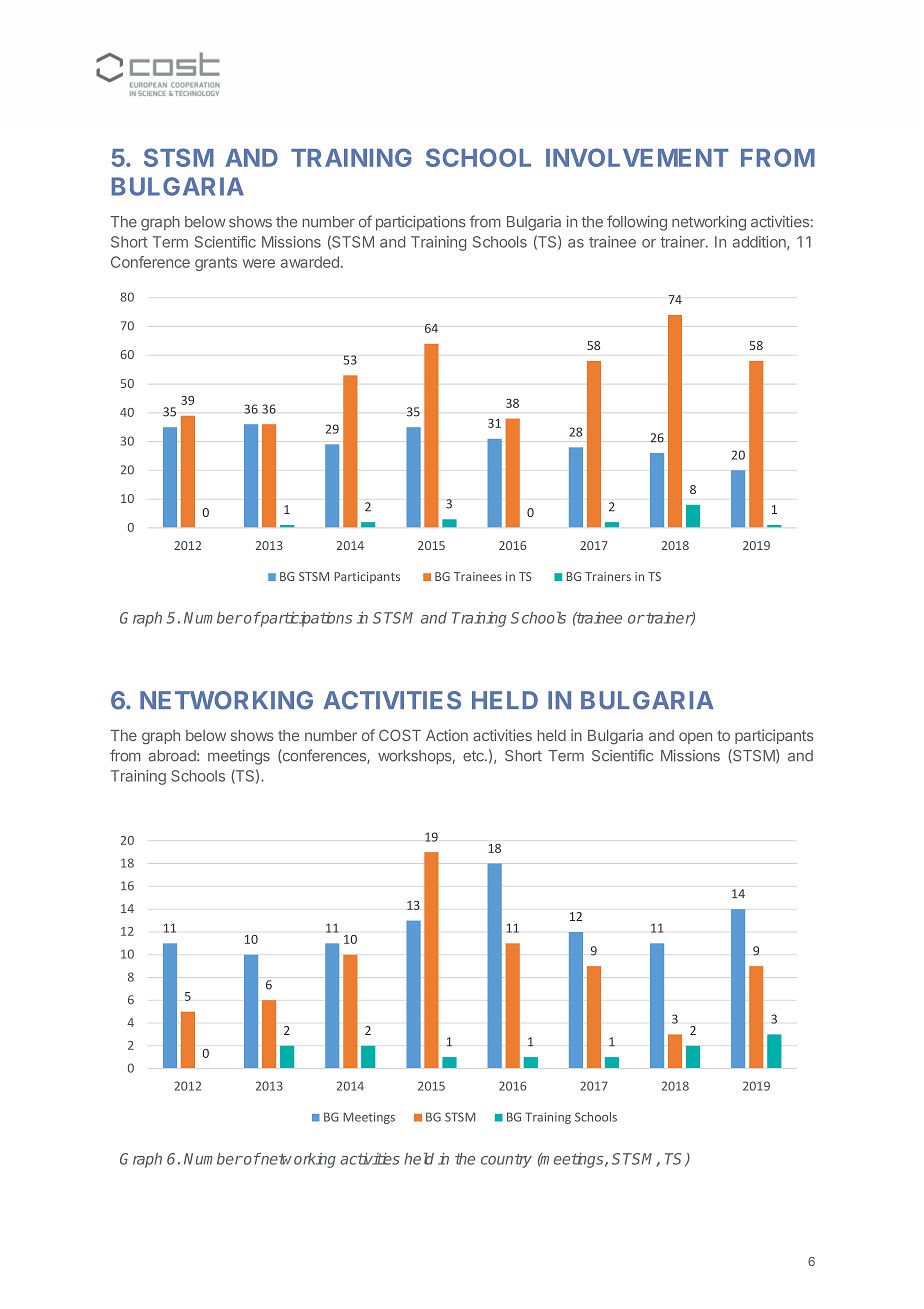 The image size is (924, 1309). What do you see at coordinates (506, 1160) in the document?
I see `country` at bounding box center [506, 1160].
